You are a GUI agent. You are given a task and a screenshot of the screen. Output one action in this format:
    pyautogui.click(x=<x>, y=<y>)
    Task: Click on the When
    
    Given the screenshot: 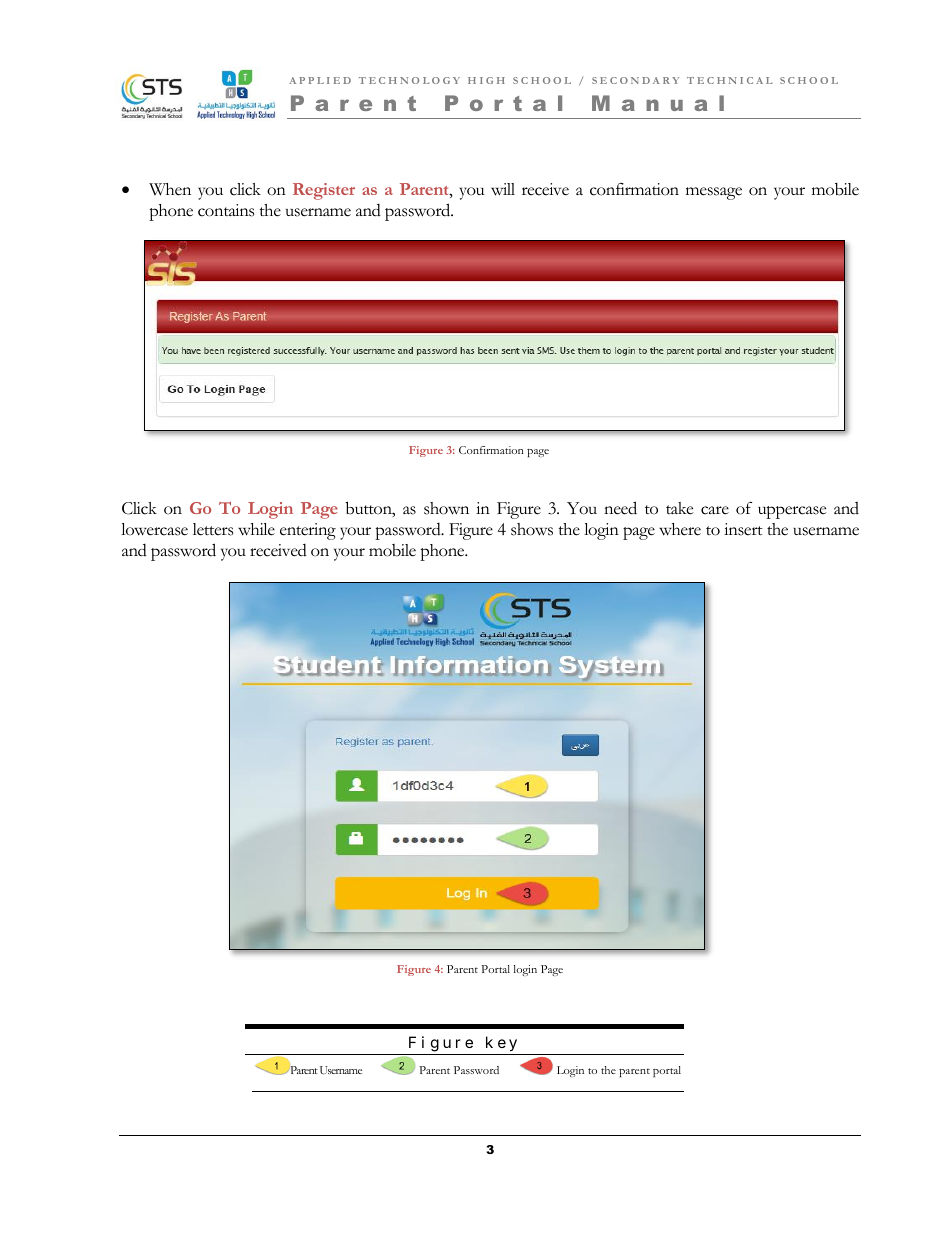 What is the action you would take?
    pyautogui.click(x=170, y=189)
